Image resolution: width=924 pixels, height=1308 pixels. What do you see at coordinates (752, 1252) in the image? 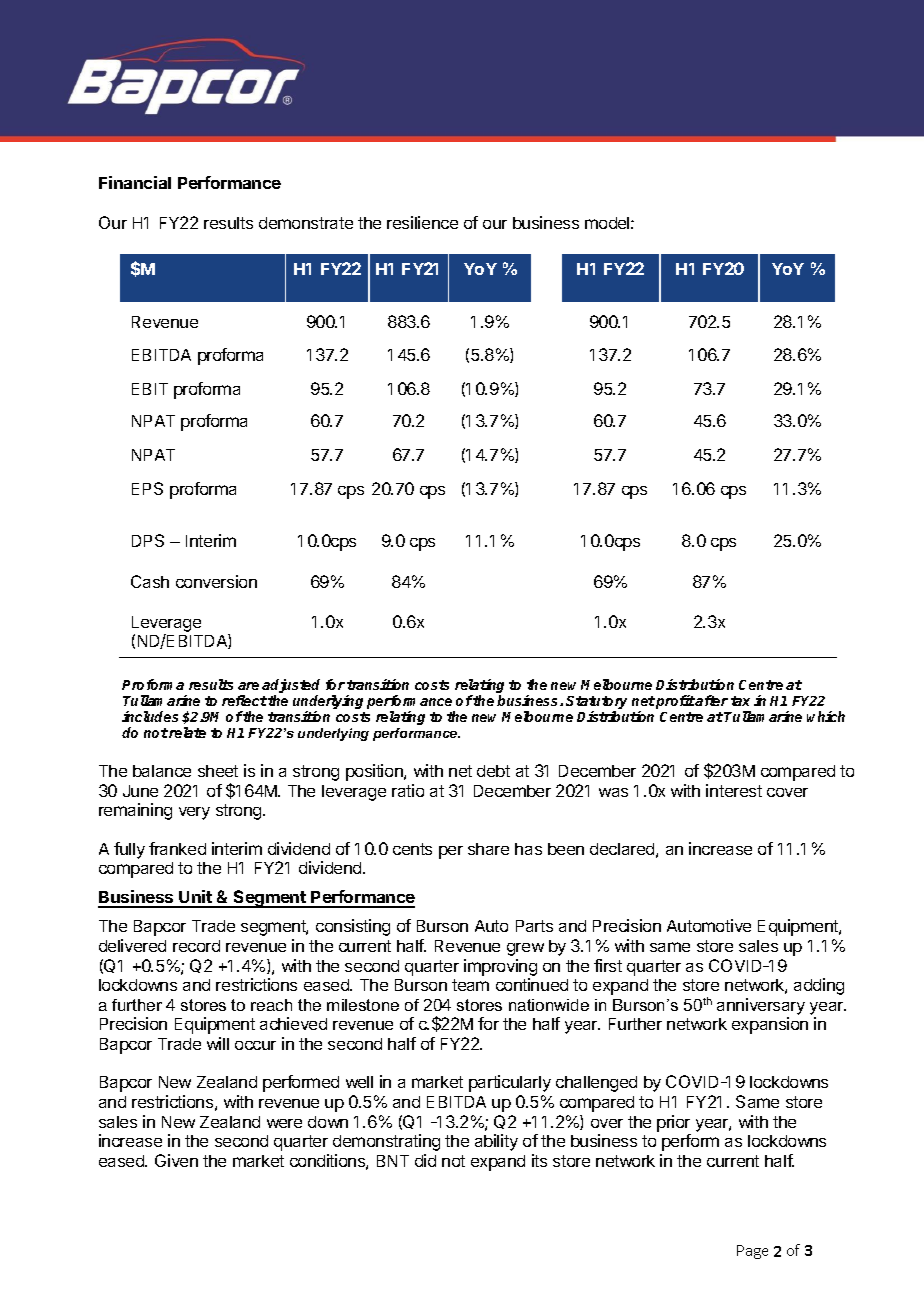
I see `Page` at bounding box center [752, 1252].
